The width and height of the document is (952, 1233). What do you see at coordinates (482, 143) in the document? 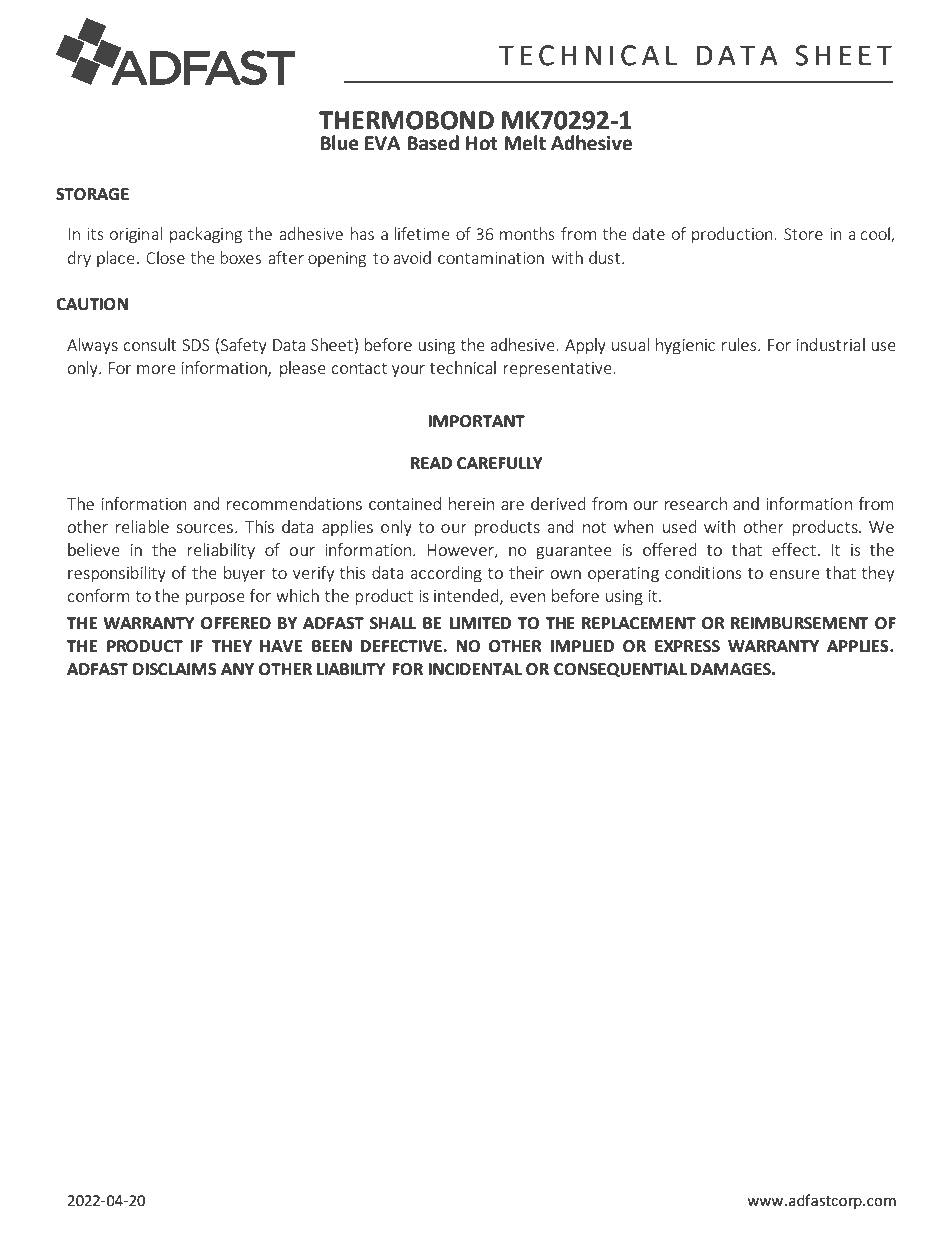
I see `Hot` at bounding box center [482, 143].
